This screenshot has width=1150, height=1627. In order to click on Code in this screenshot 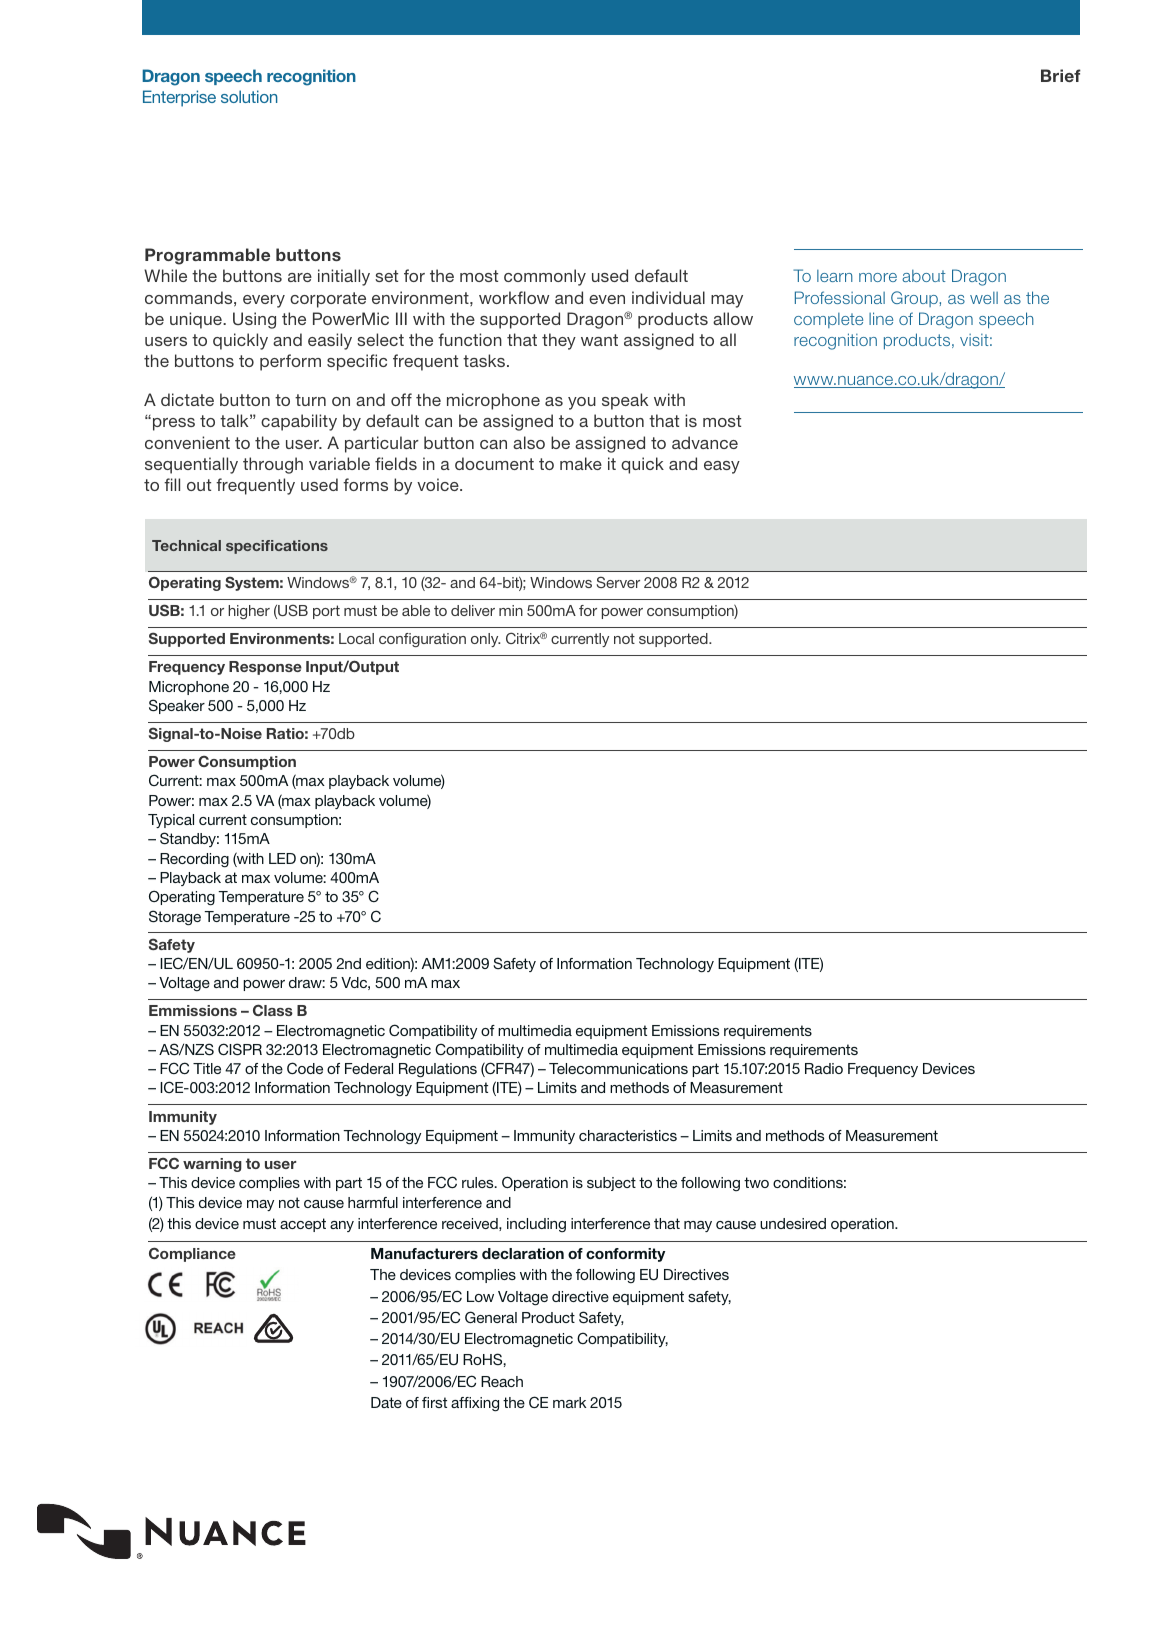, I will do `click(305, 1068)`.
